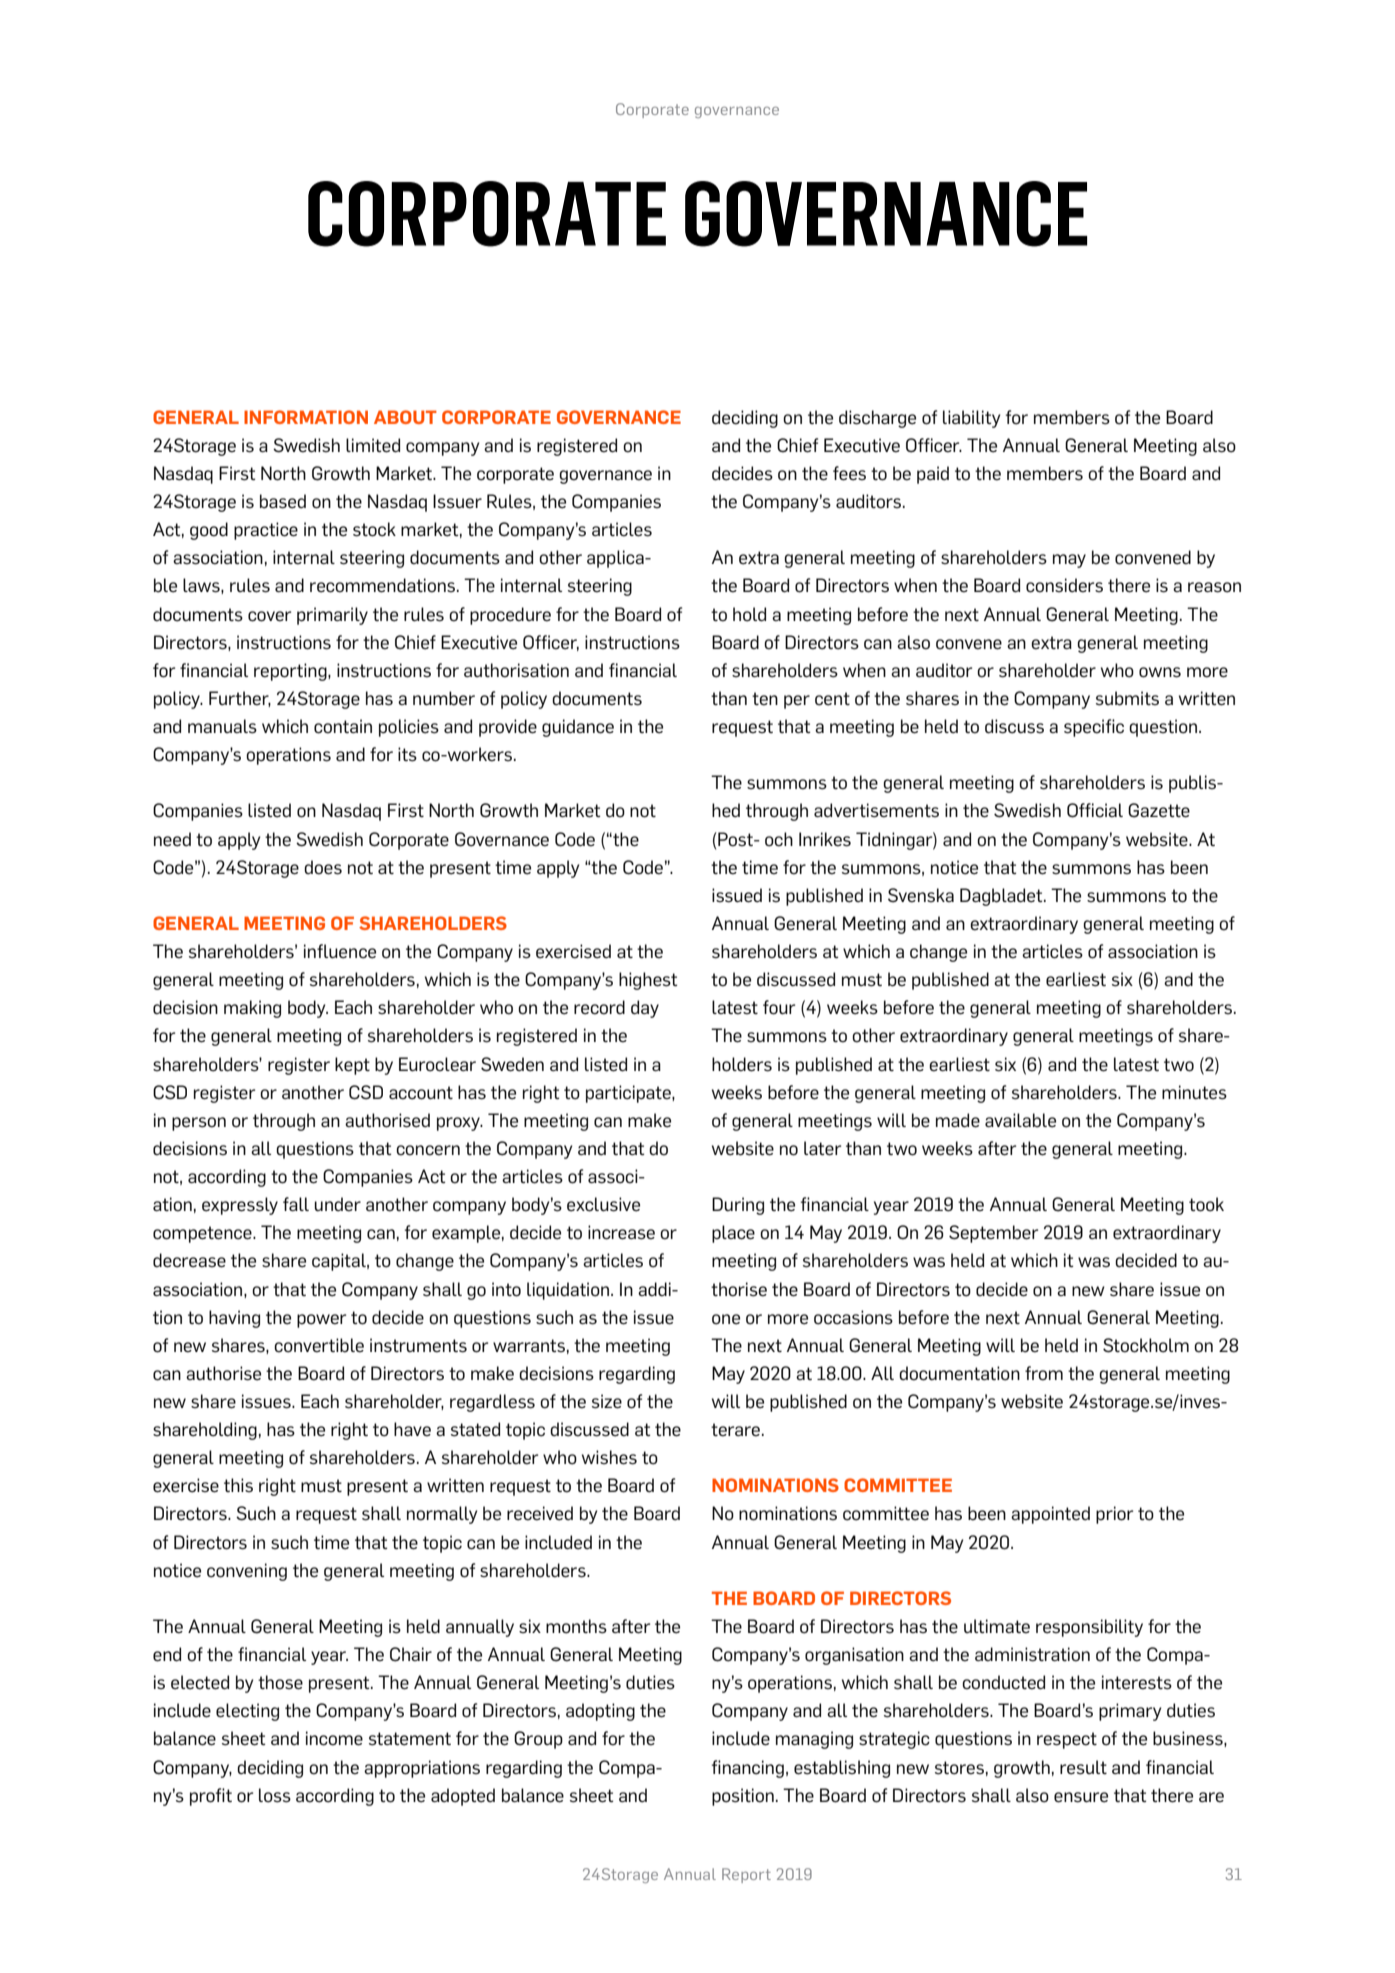  I want to click on income, so click(334, 1738).
